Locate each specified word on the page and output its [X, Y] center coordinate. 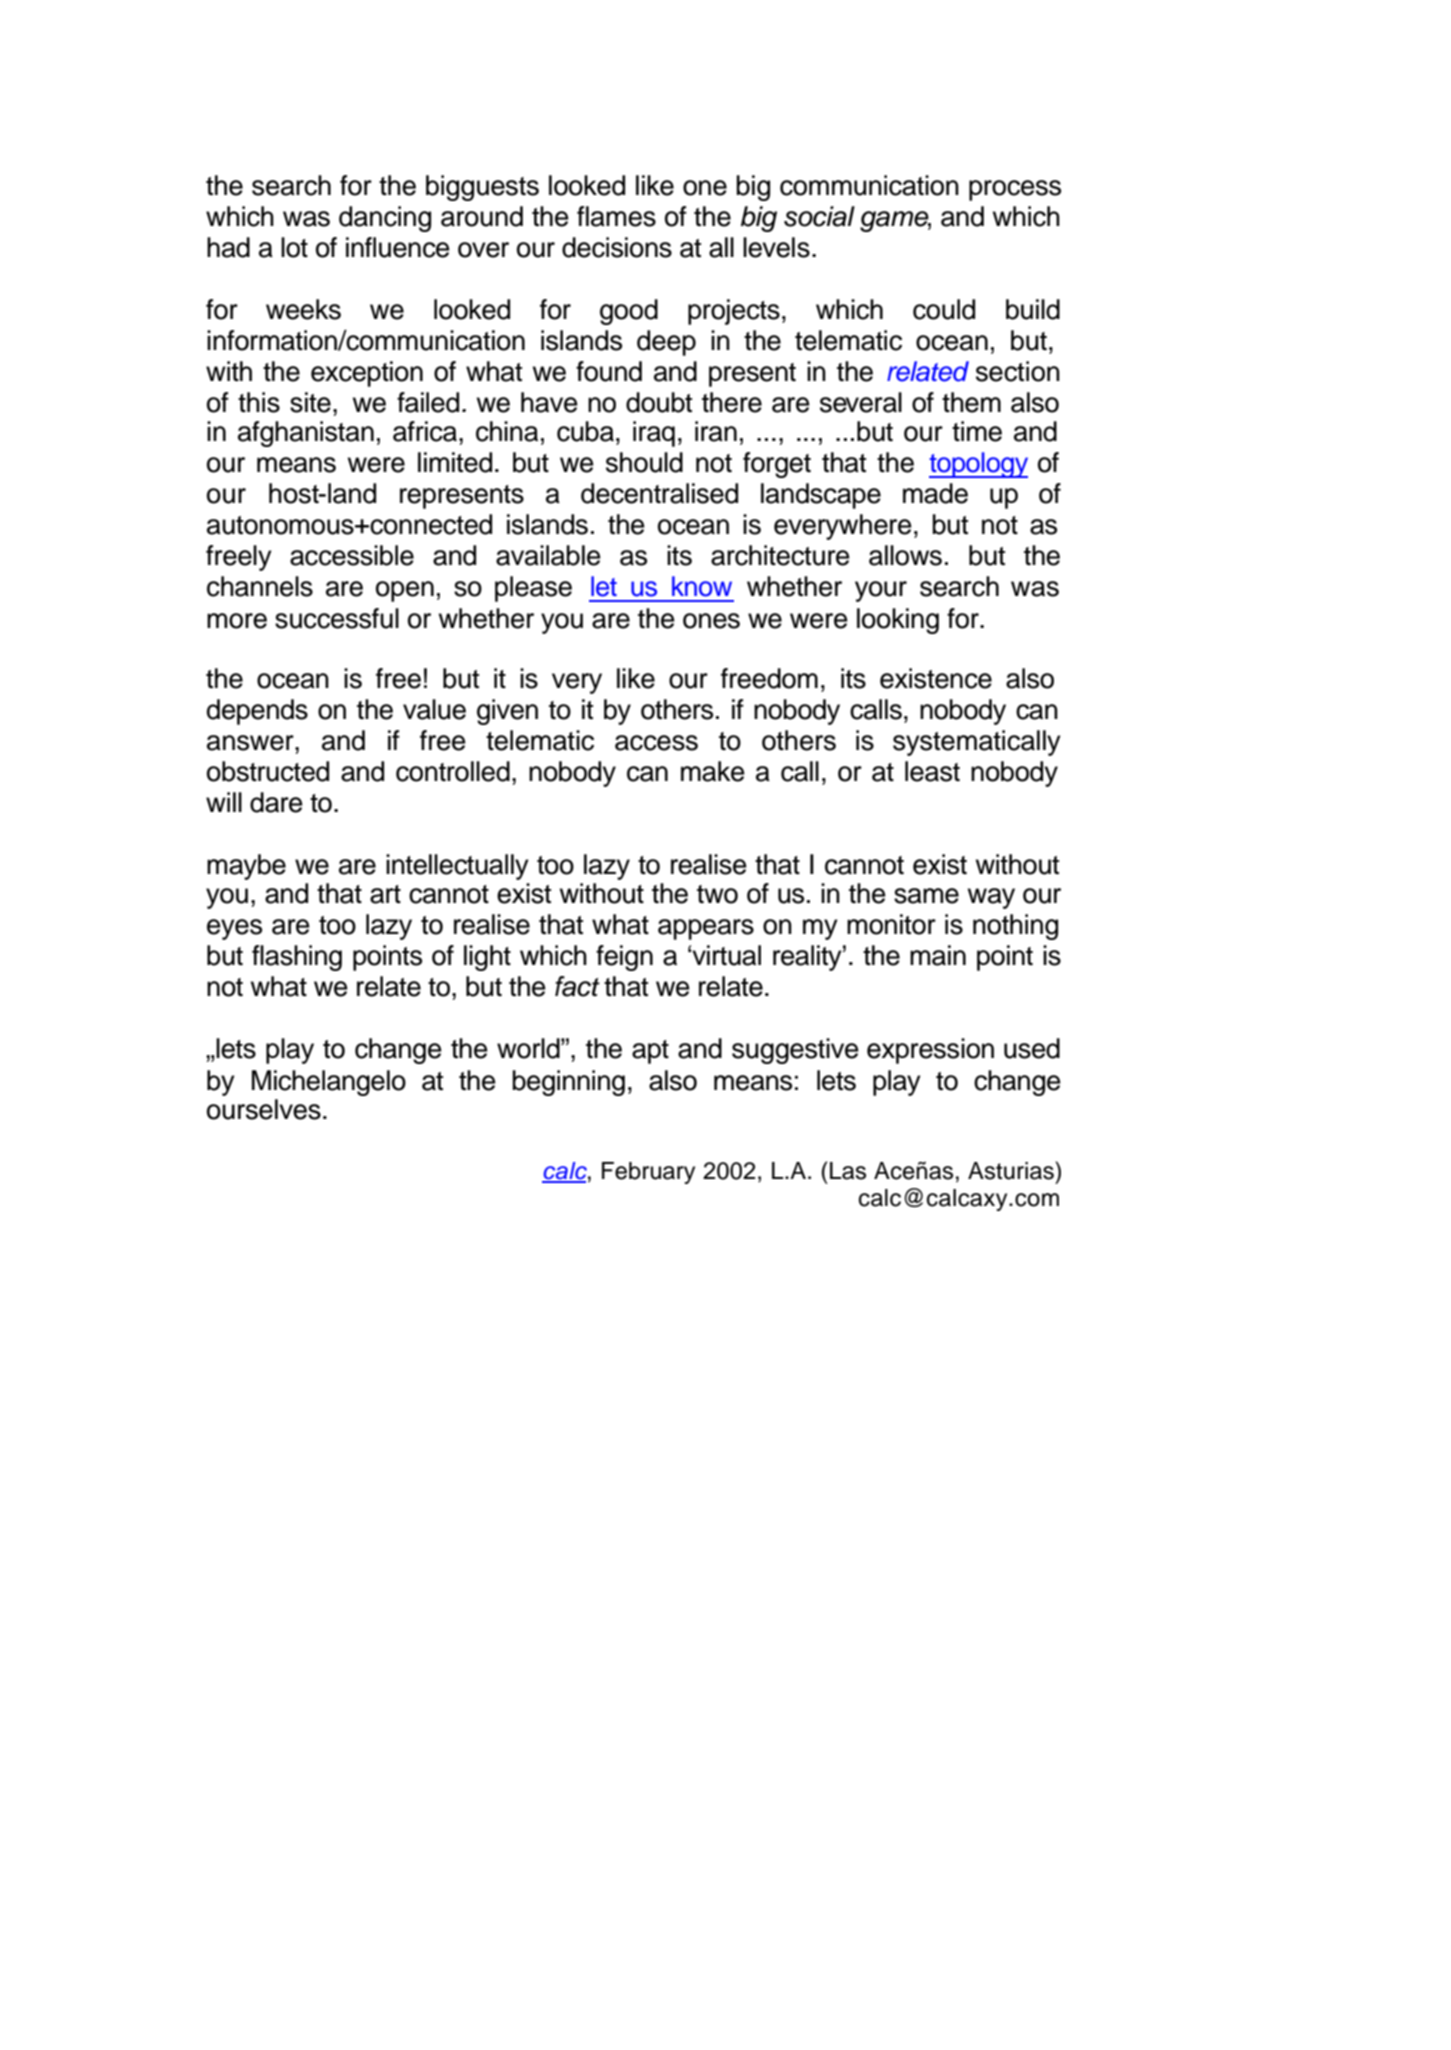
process [1015, 190]
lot [294, 247]
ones [711, 621]
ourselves [264, 1109]
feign [624, 958]
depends [257, 712]
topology [978, 465]
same [926, 896]
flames [616, 216]
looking [898, 621]
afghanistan [306, 434]
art [385, 894]
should [644, 462]
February [648, 1173]
